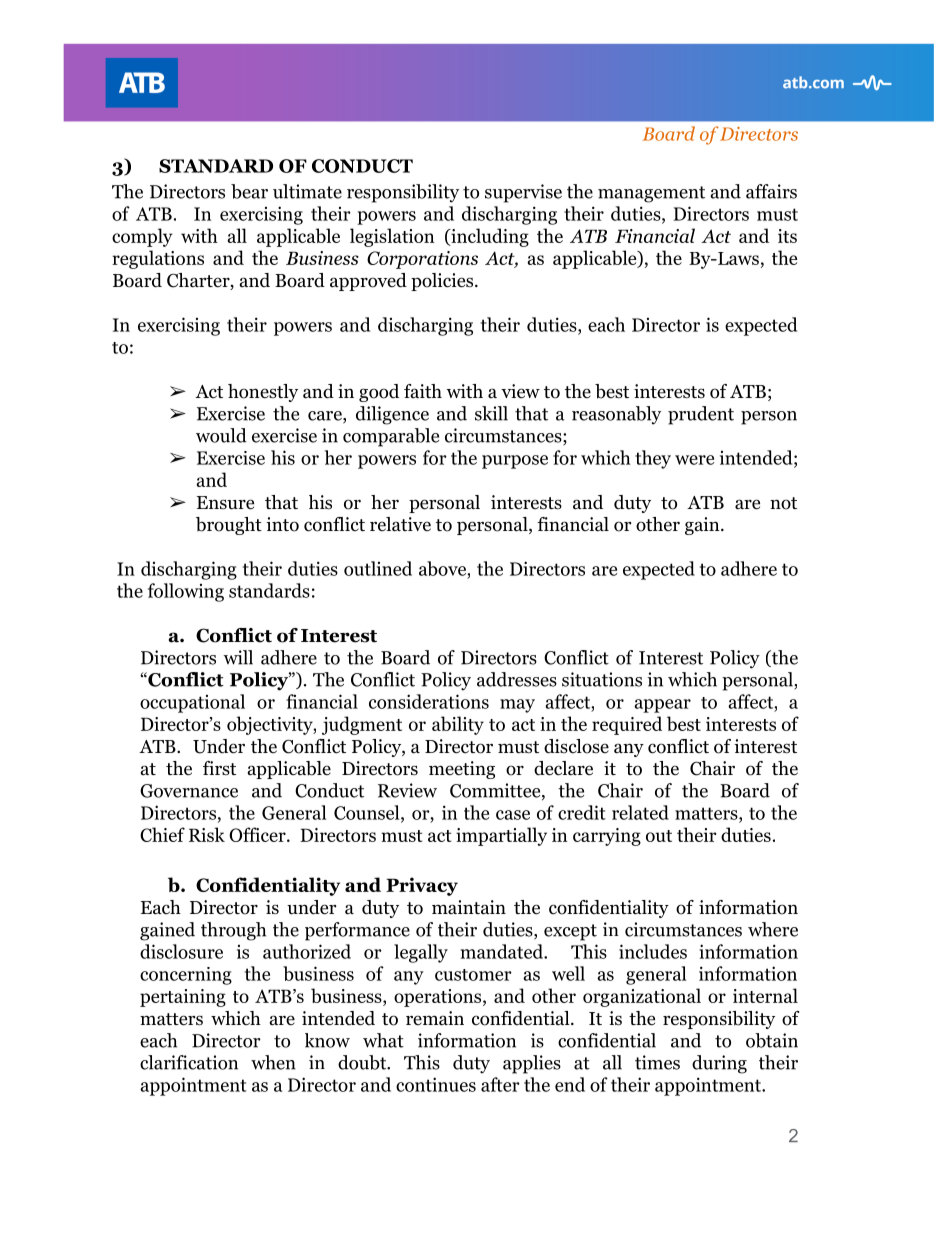  I want to click on clarification, so click(189, 1062).
